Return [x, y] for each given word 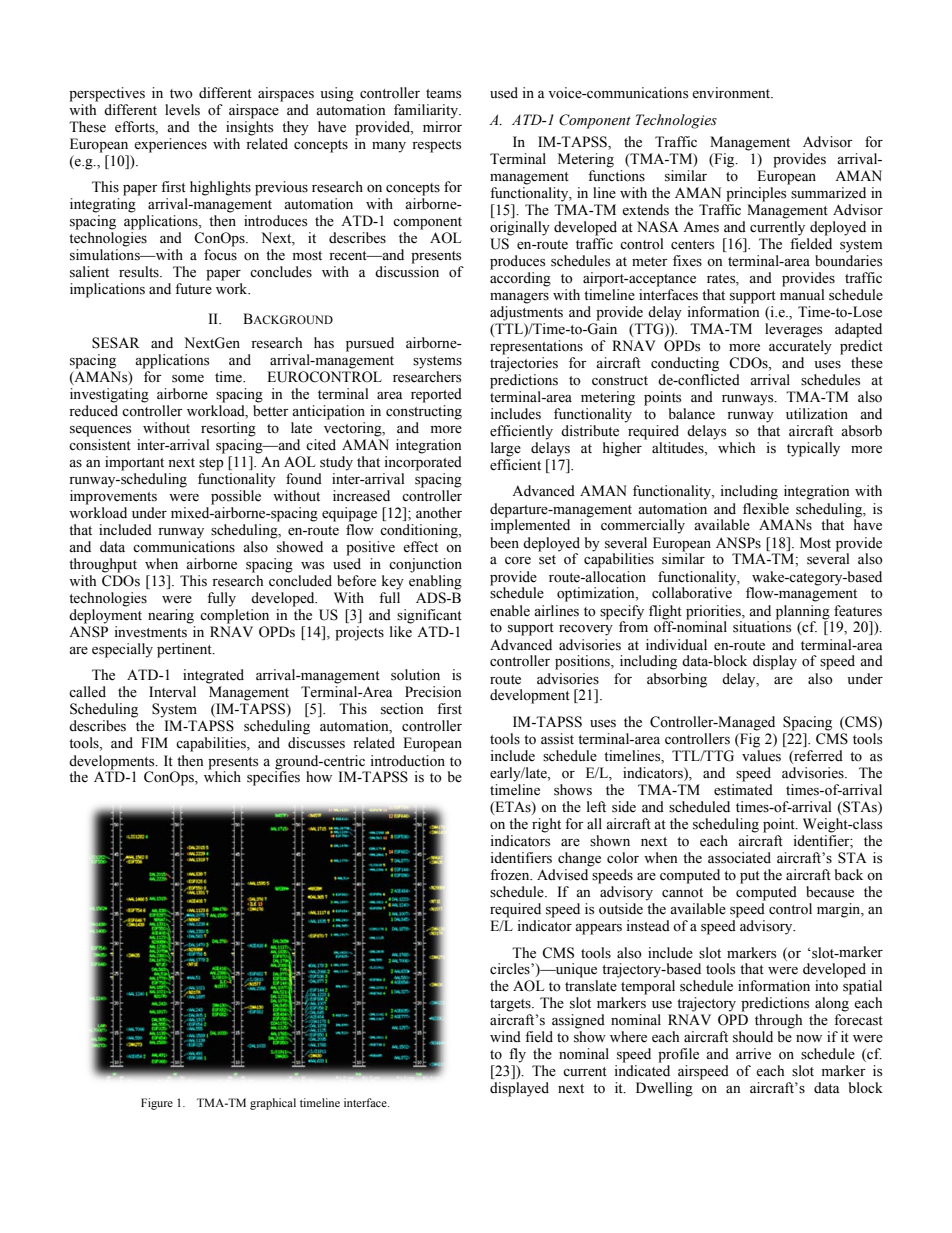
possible [236, 497]
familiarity [427, 111]
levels [182, 110]
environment [732, 93]
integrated [213, 676]
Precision [433, 692]
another [439, 513]
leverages [793, 330]
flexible [766, 509]
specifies [273, 777]
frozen [511, 875]
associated [739, 858]
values [761, 756]
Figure [157, 1104]
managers [519, 298]
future [193, 289]
